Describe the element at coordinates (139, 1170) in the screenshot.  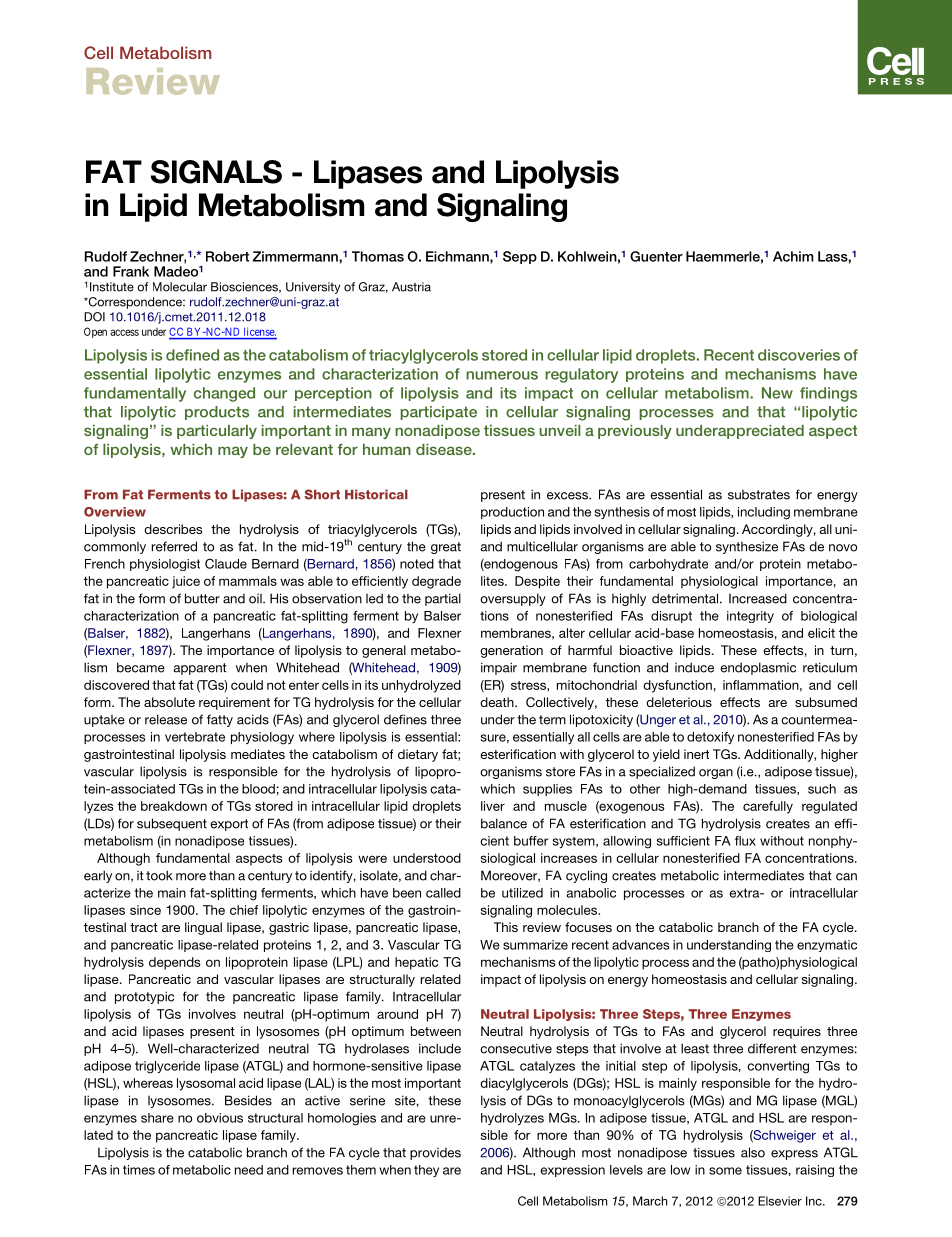
I see `times` at that location.
